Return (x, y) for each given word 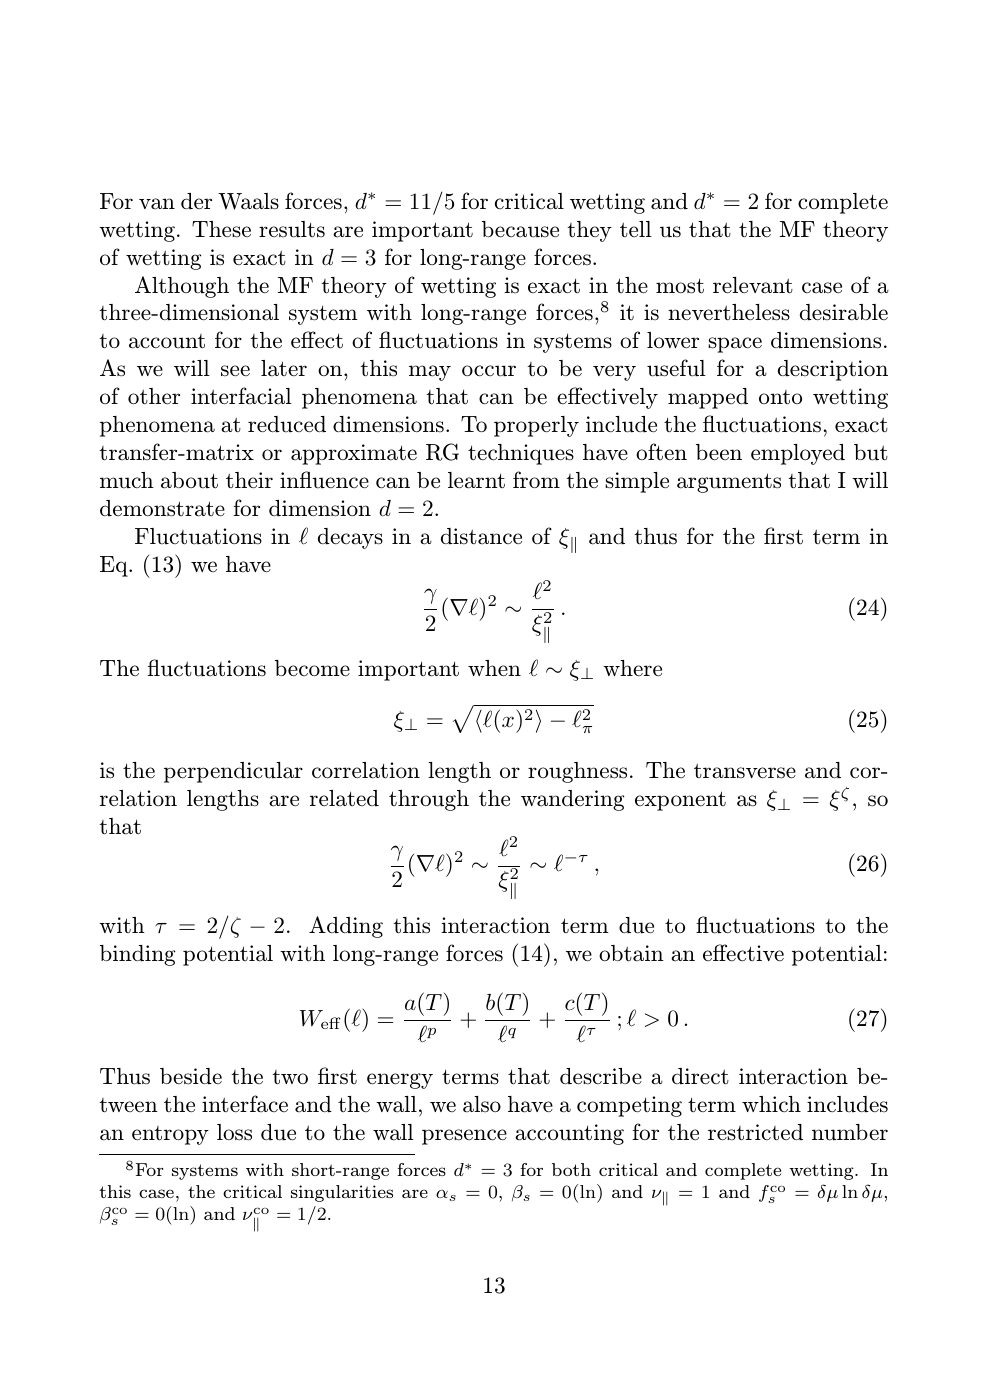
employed (798, 454)
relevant (753, 285)
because (520, 229)
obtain (631, 953)
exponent (680, 801)
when (494, 668)
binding (138, 955)
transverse (745, 771)
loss (234, 1132)
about (189, 480)
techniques (521, 454)
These (221, 229)
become (312, 668)
